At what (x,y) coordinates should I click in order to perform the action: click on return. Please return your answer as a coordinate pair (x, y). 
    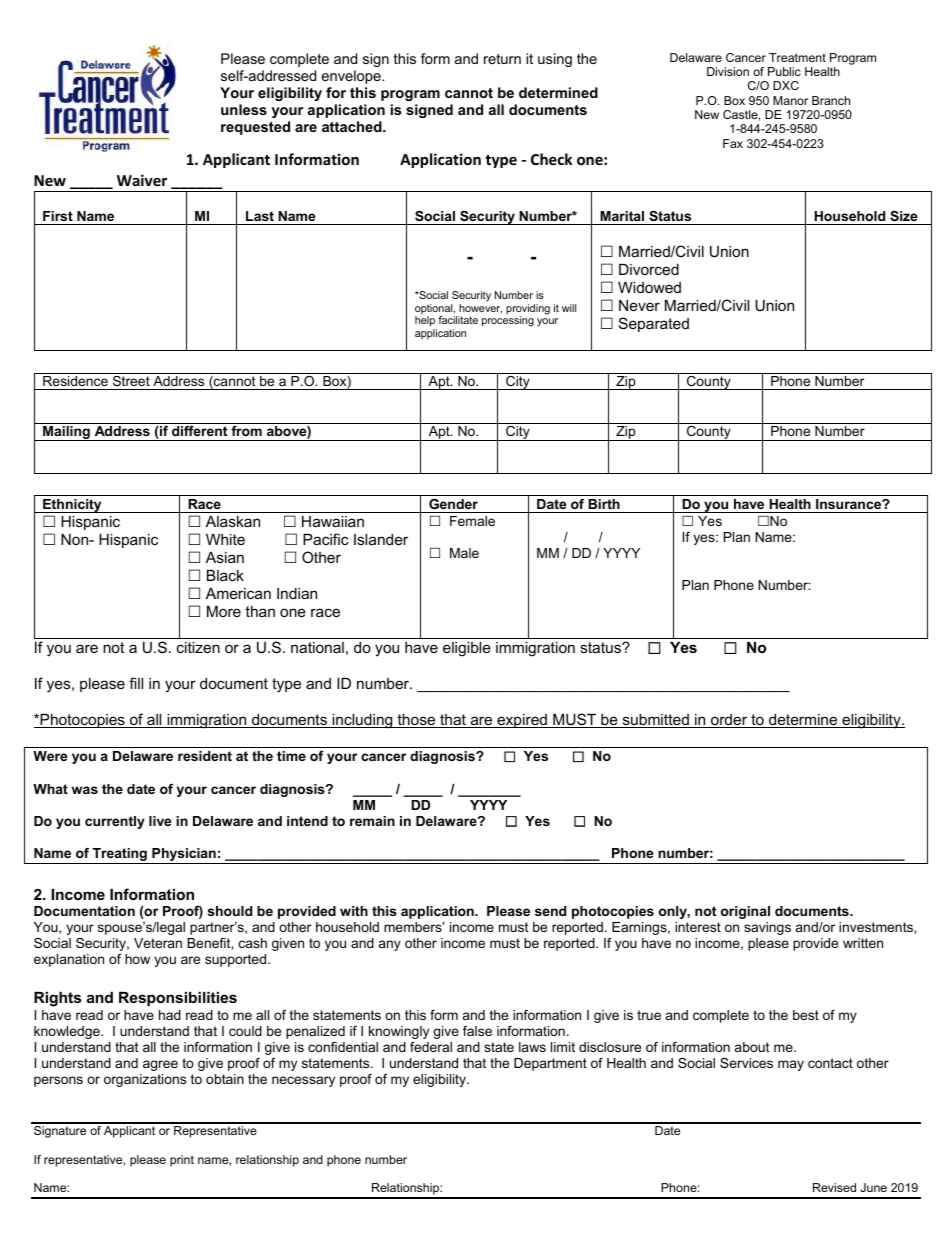
    Looking at the image, I should click on (502, 59).
